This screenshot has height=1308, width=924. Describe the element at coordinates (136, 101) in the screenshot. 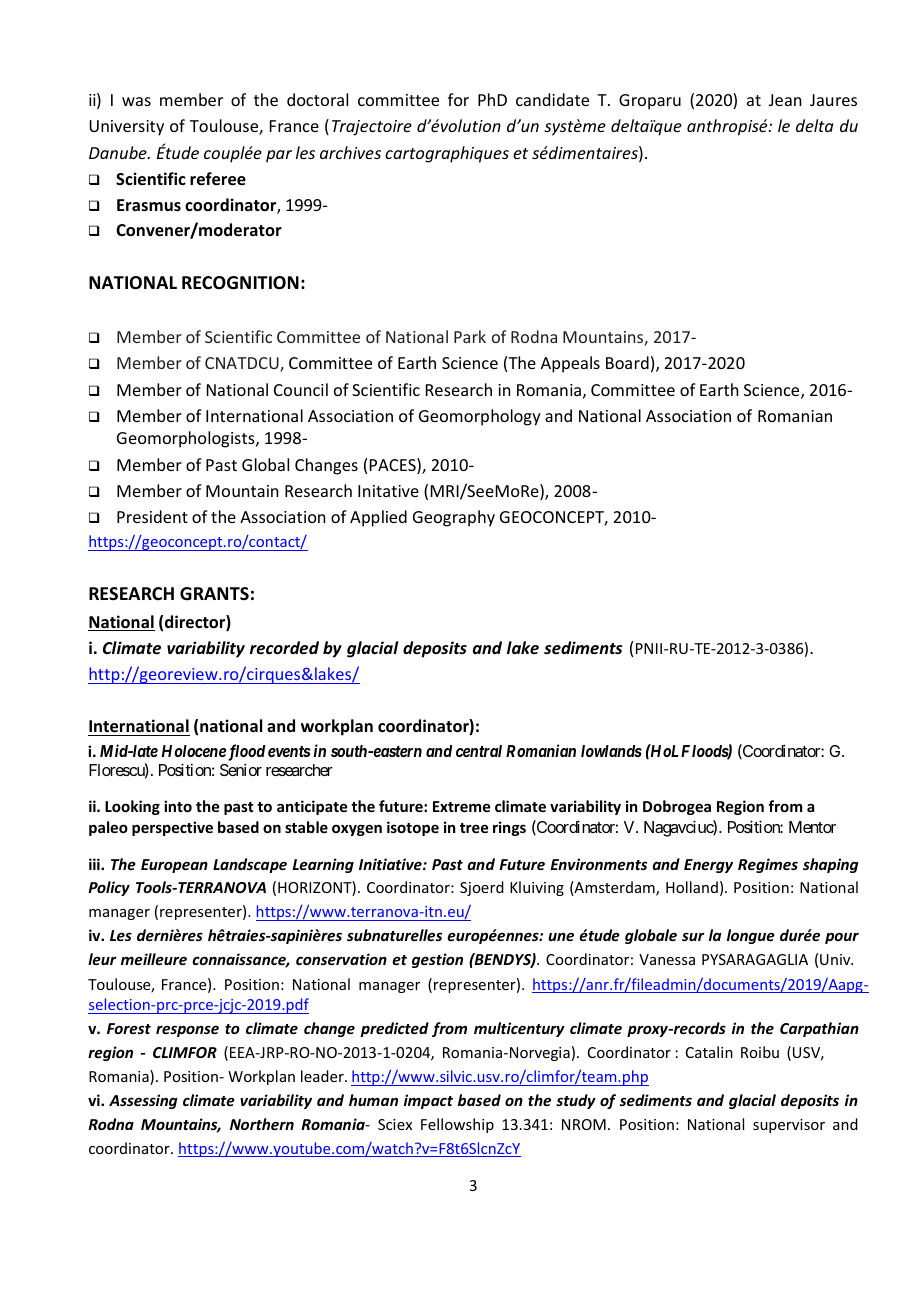

I see `was` at that location.
